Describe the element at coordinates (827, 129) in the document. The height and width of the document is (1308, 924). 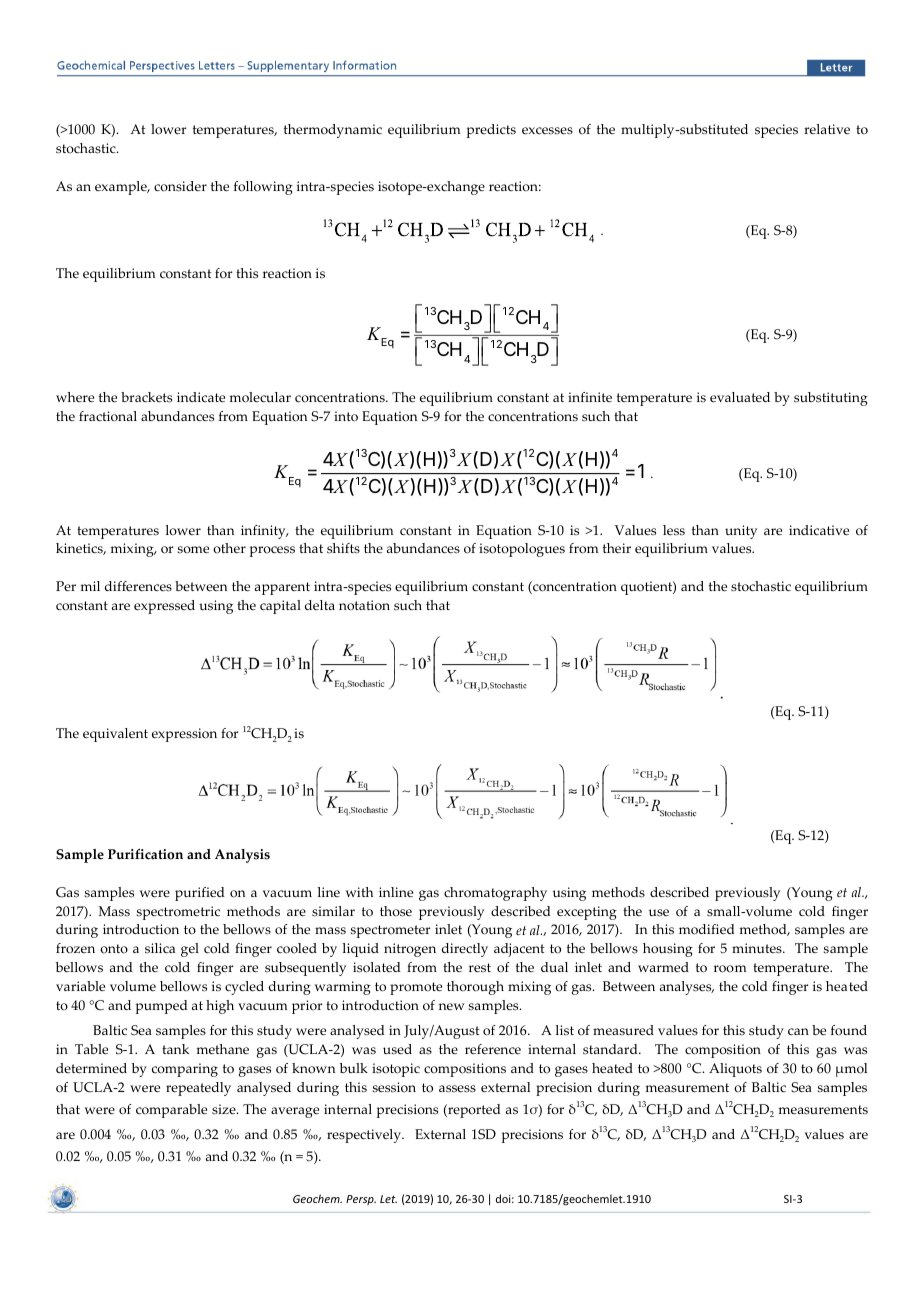
I see `relative` at that location.
